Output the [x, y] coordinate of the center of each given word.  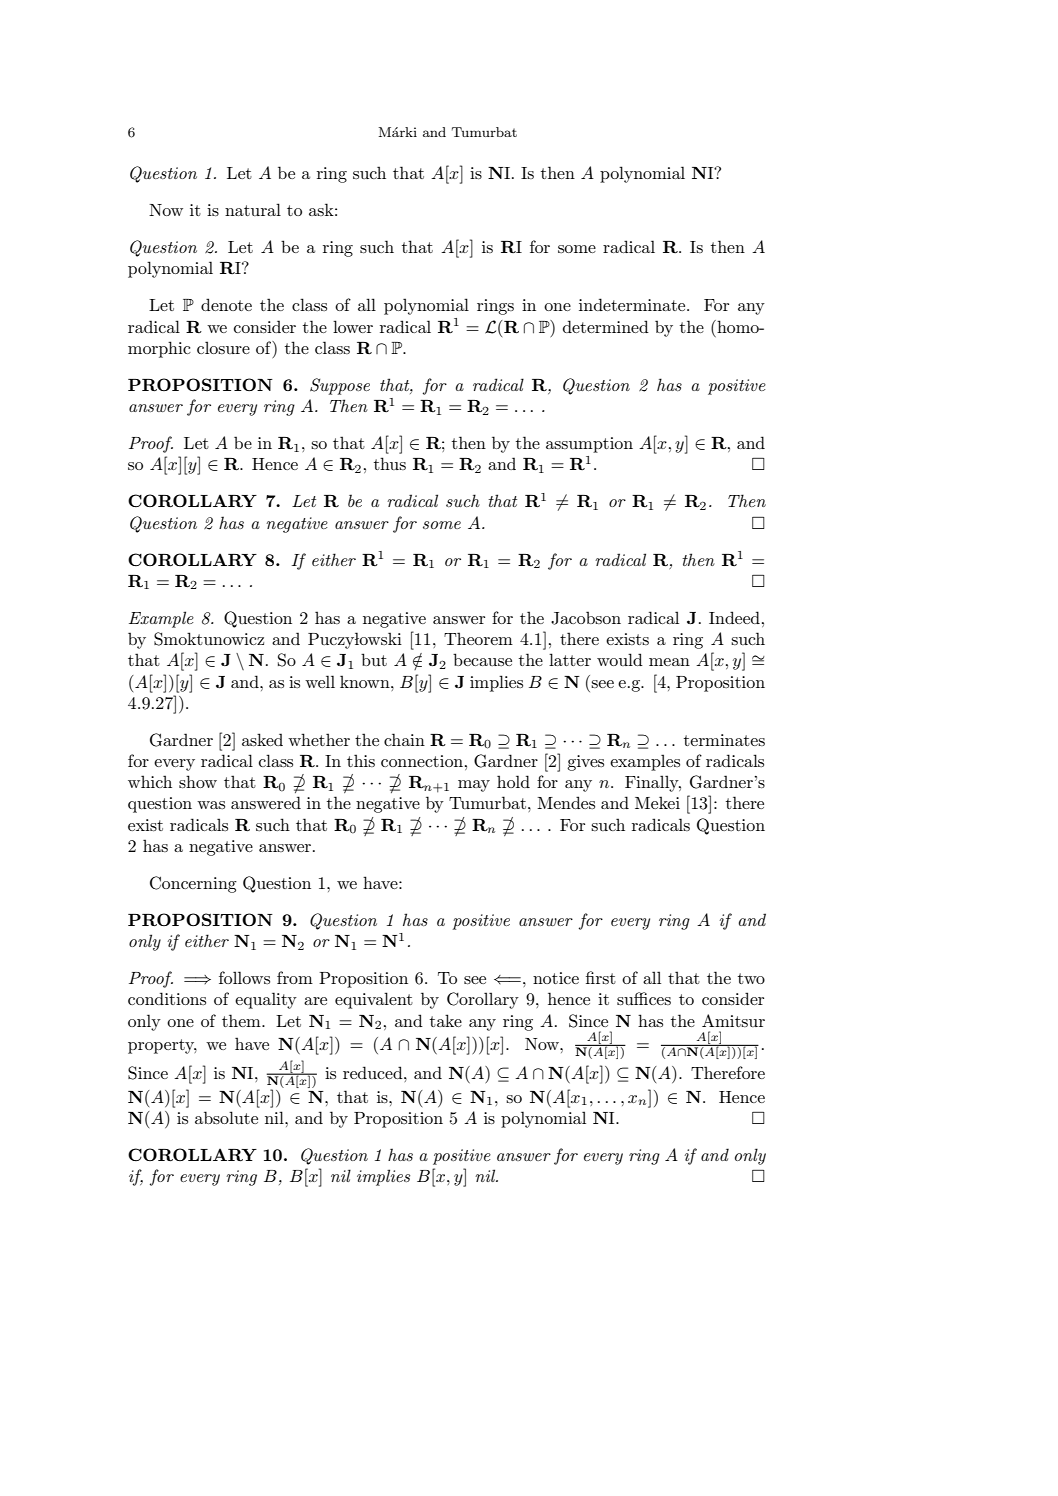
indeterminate [633, 304]
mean [669, 662]
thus [390, 463]
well [320, 681]
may [474, 786]
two [751, 978]
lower [353, 326]
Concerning [193, 884]
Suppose [340, 386]
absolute [226, 1117]
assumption [589, 445]
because [482, 659]
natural [253, 209]
